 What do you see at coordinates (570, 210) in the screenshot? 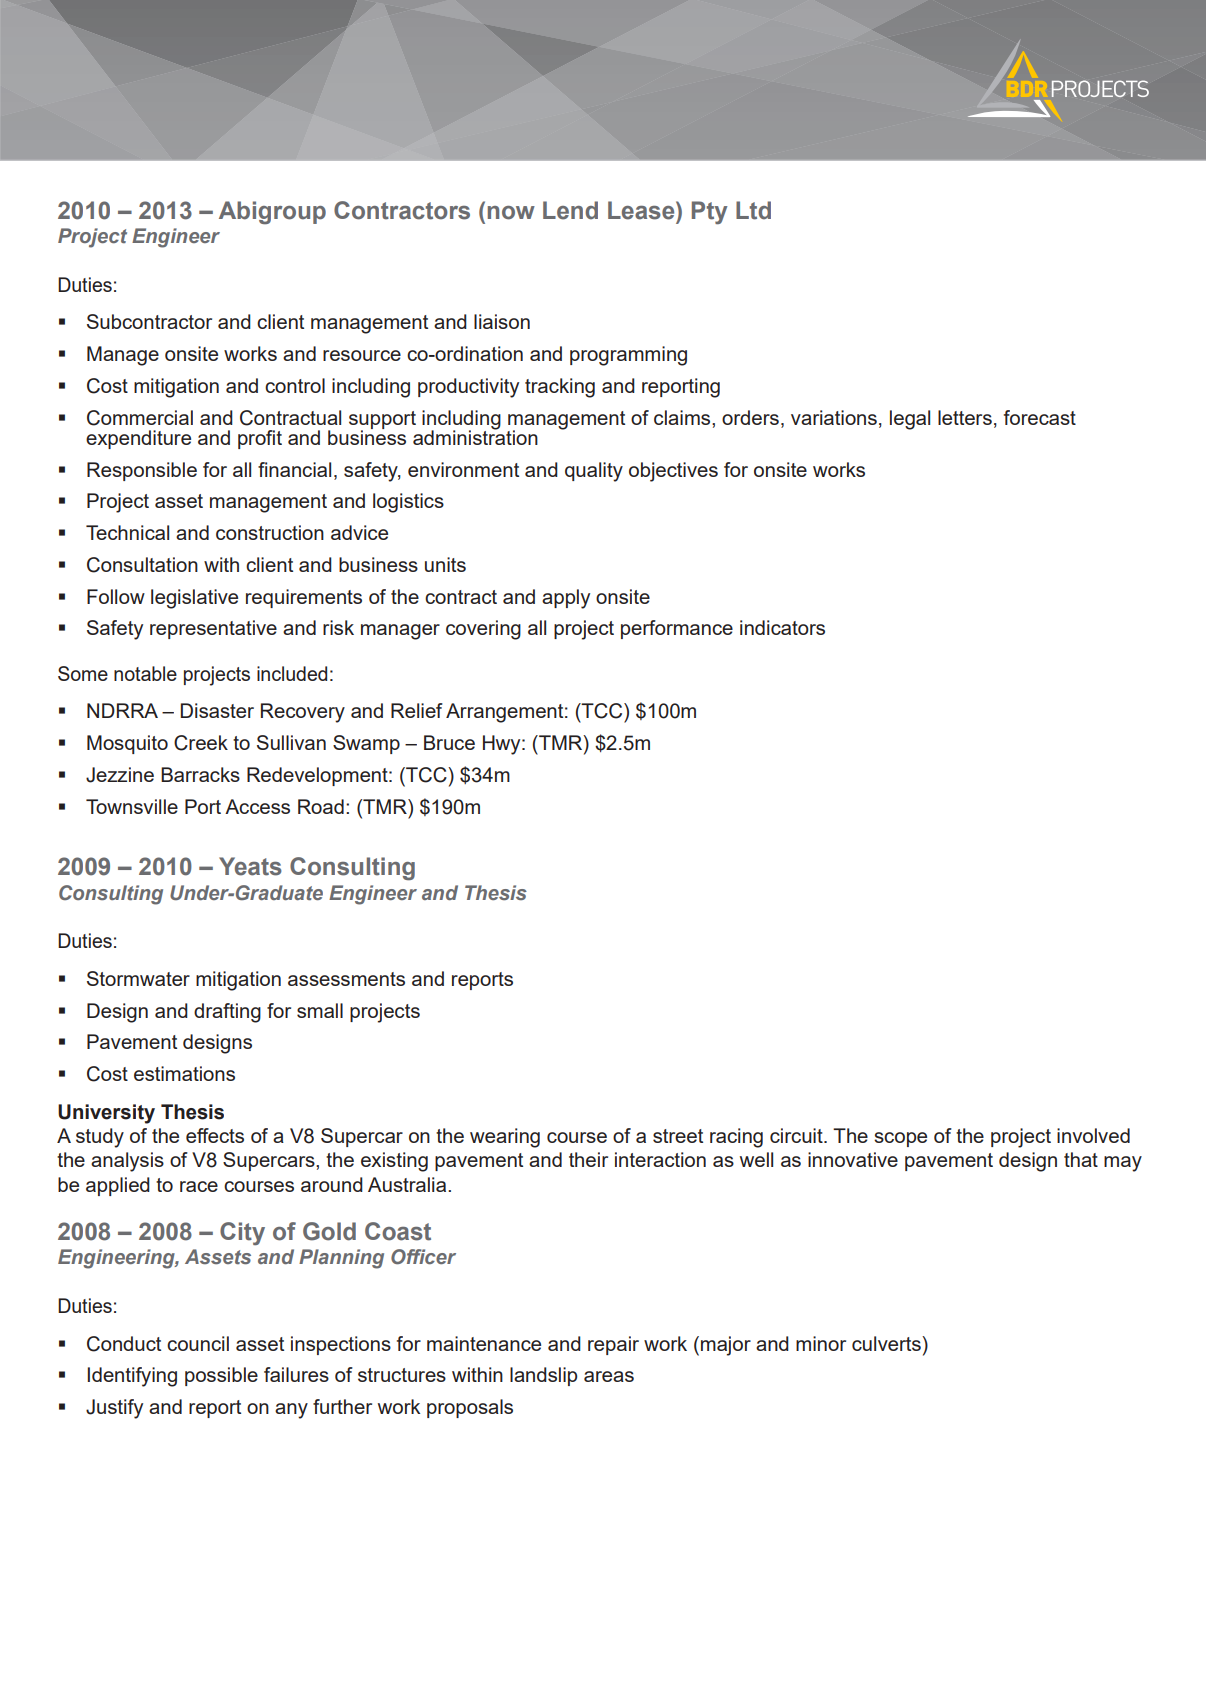
I see `Lend` at bounding box center [570, 210].
